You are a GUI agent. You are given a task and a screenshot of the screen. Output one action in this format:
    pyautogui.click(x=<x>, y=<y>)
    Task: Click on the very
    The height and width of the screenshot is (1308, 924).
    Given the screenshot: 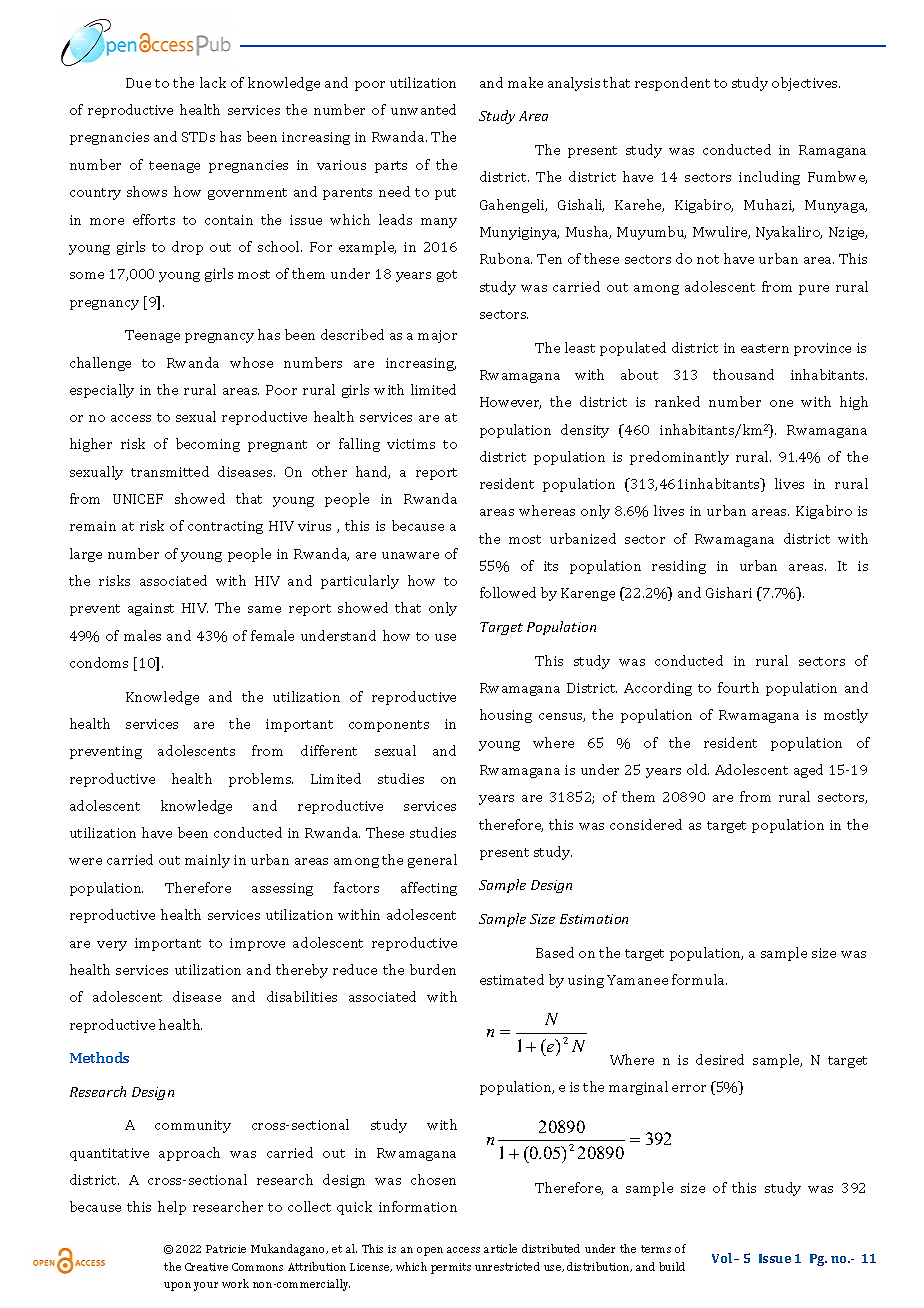 What is the action you would take?
    pyautogui.click(x=112, y=946)
